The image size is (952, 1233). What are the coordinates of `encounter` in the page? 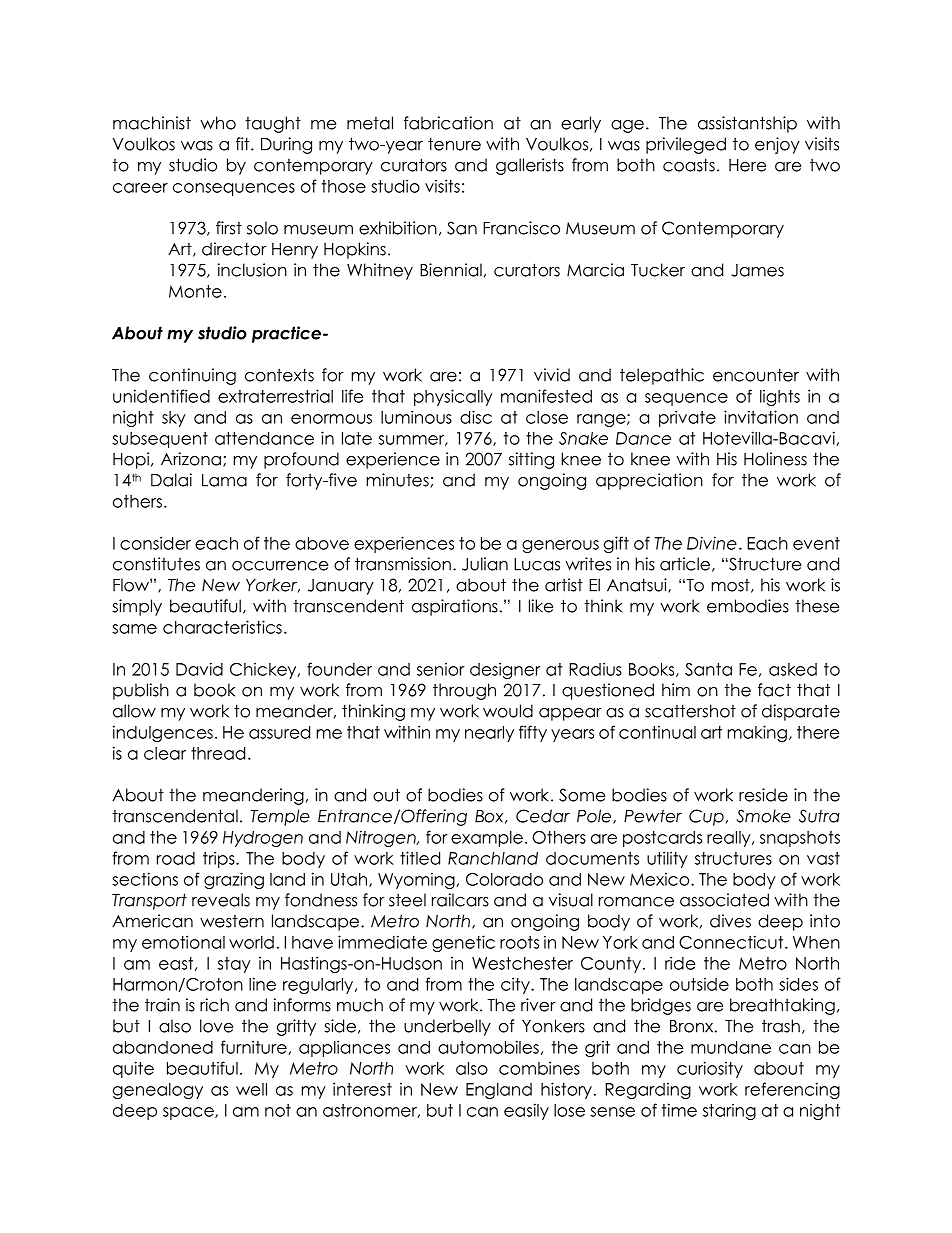 It's located at (756, 375).
